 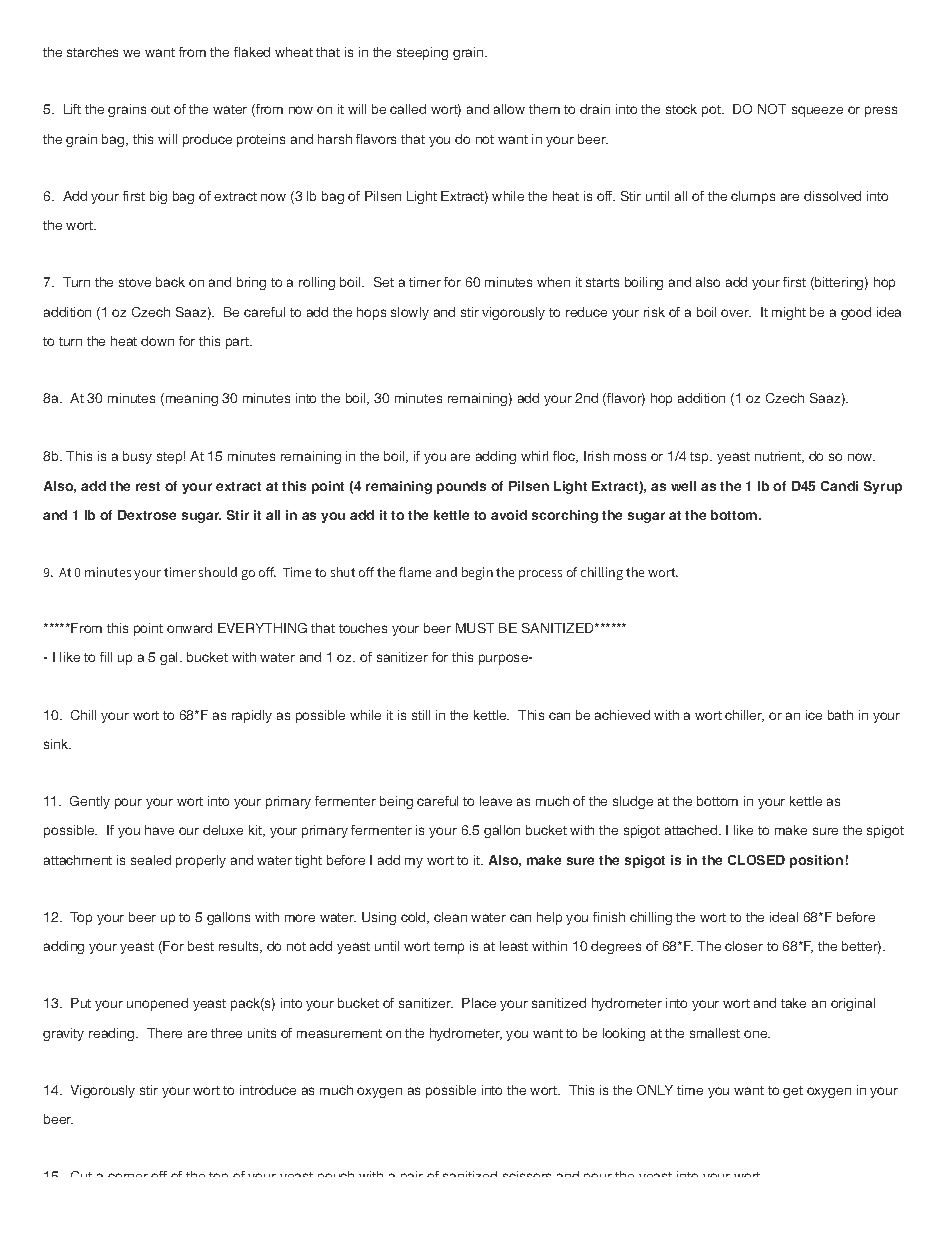 I want to click on one, so click(x=757, y=1034).
